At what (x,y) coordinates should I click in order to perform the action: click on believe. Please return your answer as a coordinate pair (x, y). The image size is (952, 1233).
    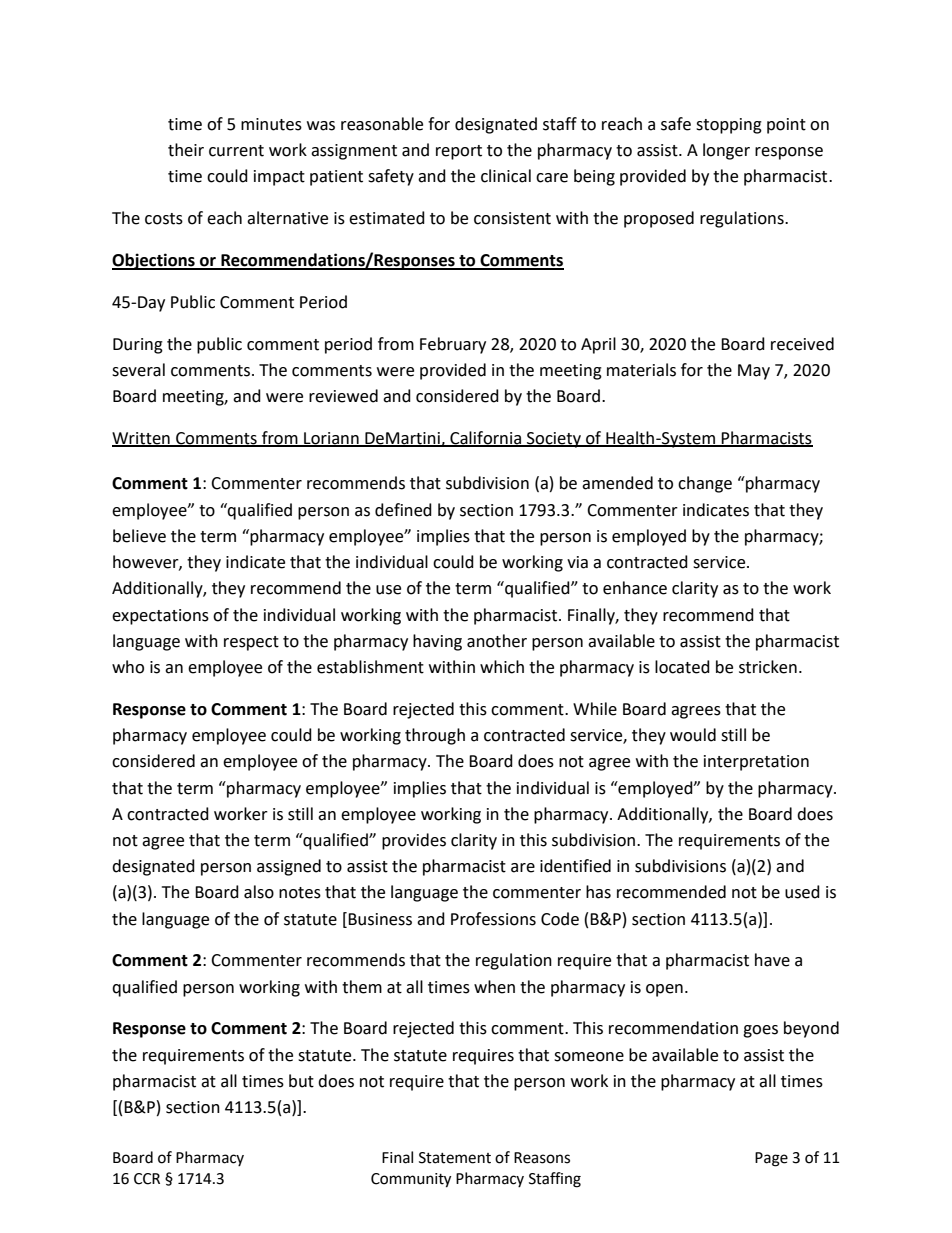
    Looking at the image, I should click on (139, 536).
